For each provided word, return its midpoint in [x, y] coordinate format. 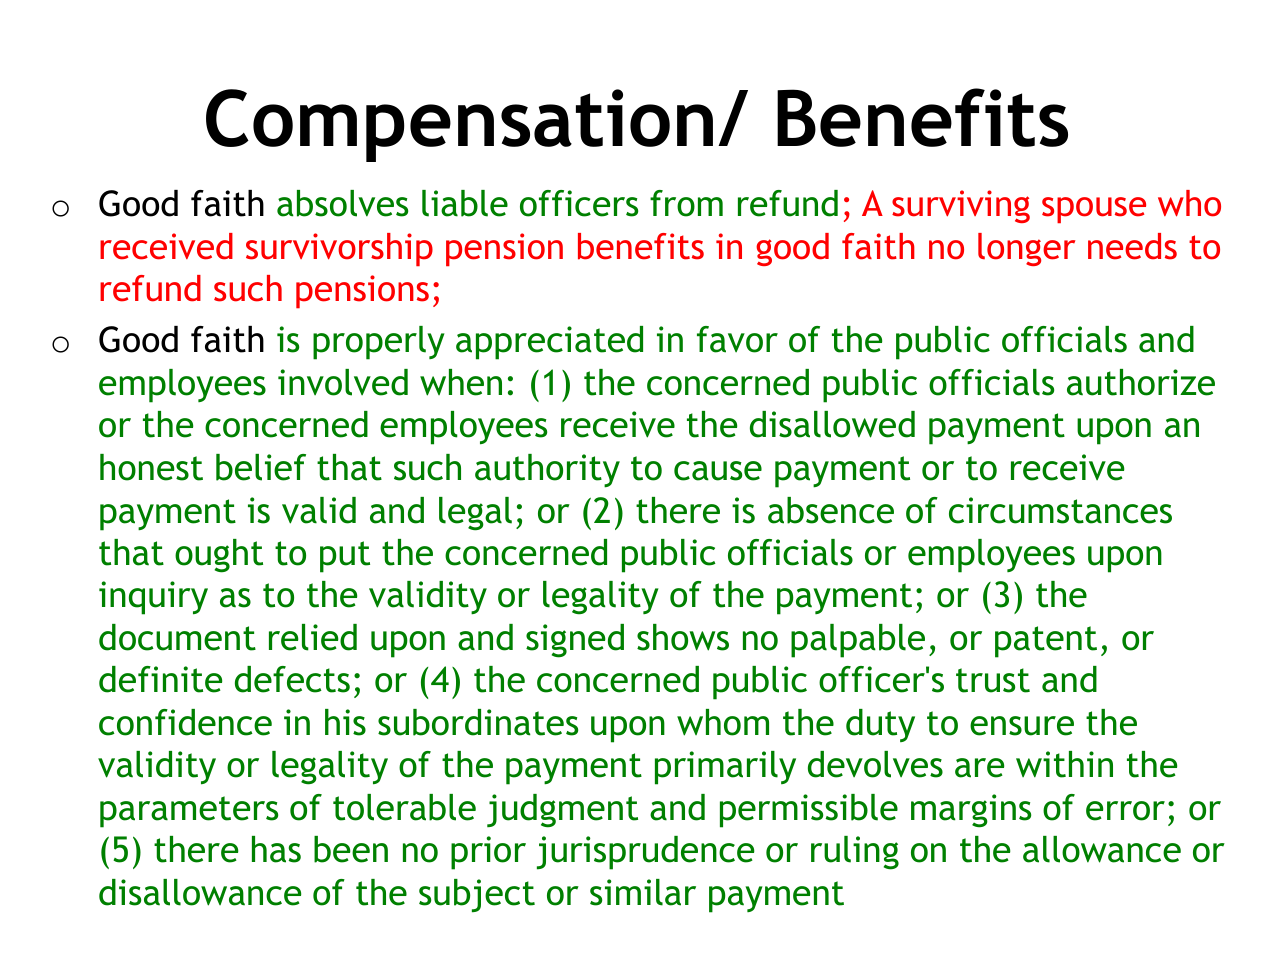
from [686, 203]
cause [718, 471]
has [276, 849]
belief [261, 467]
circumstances [1060, 510]
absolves [342, 203]
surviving [961, 206]
